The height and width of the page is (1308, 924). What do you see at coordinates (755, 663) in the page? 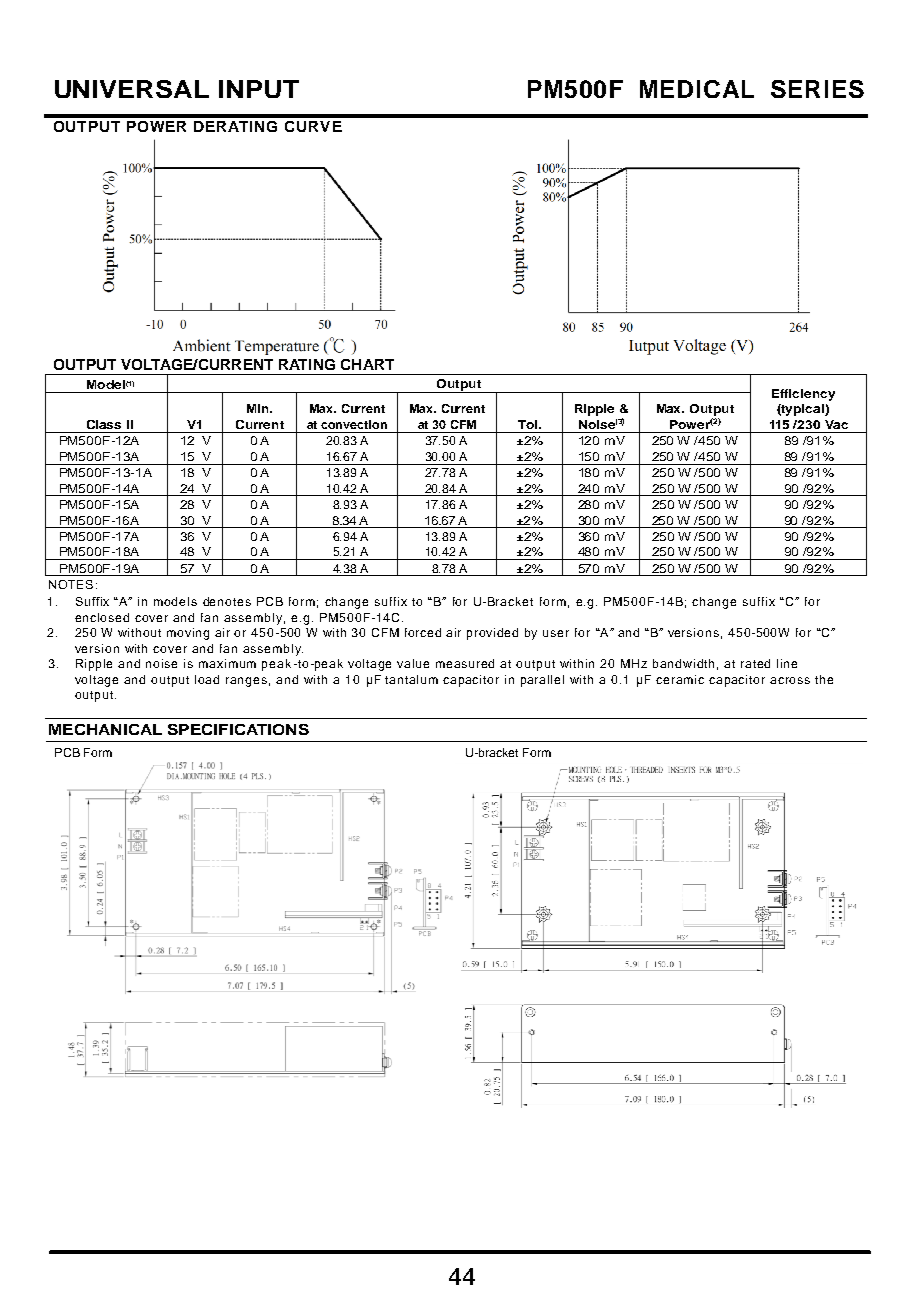
I see `rated` at bounding box center [755, 663].
